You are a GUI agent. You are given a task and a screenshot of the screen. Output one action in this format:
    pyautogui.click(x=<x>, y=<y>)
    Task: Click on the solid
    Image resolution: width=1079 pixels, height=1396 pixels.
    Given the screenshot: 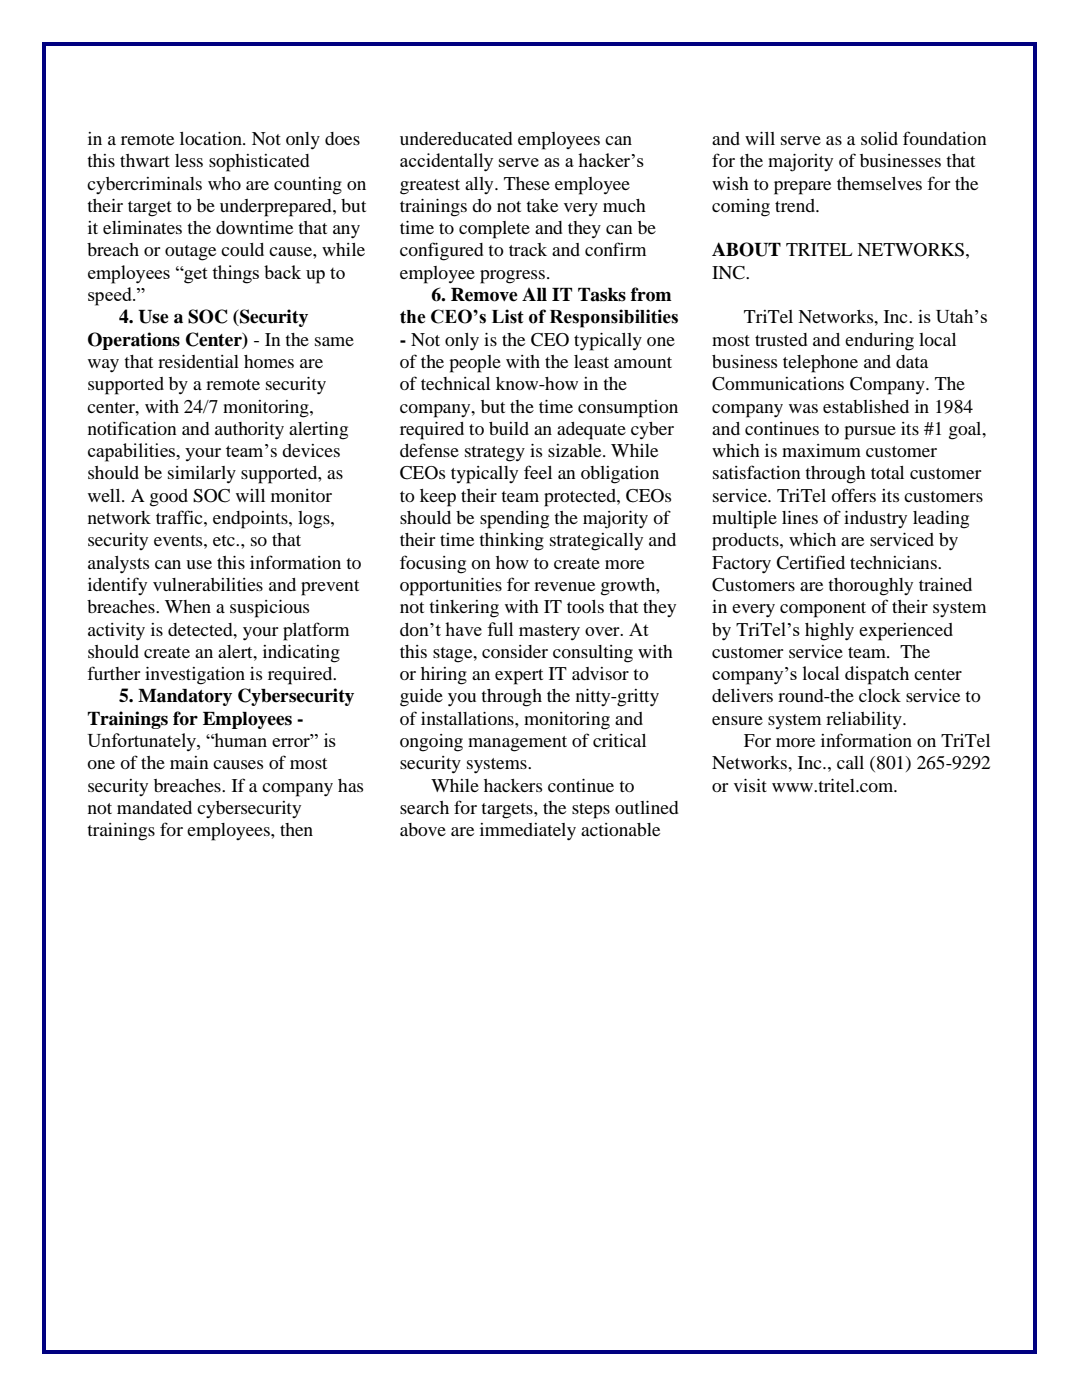 What is the action you would take?
    pyautogui.click(x=879, y=138)
